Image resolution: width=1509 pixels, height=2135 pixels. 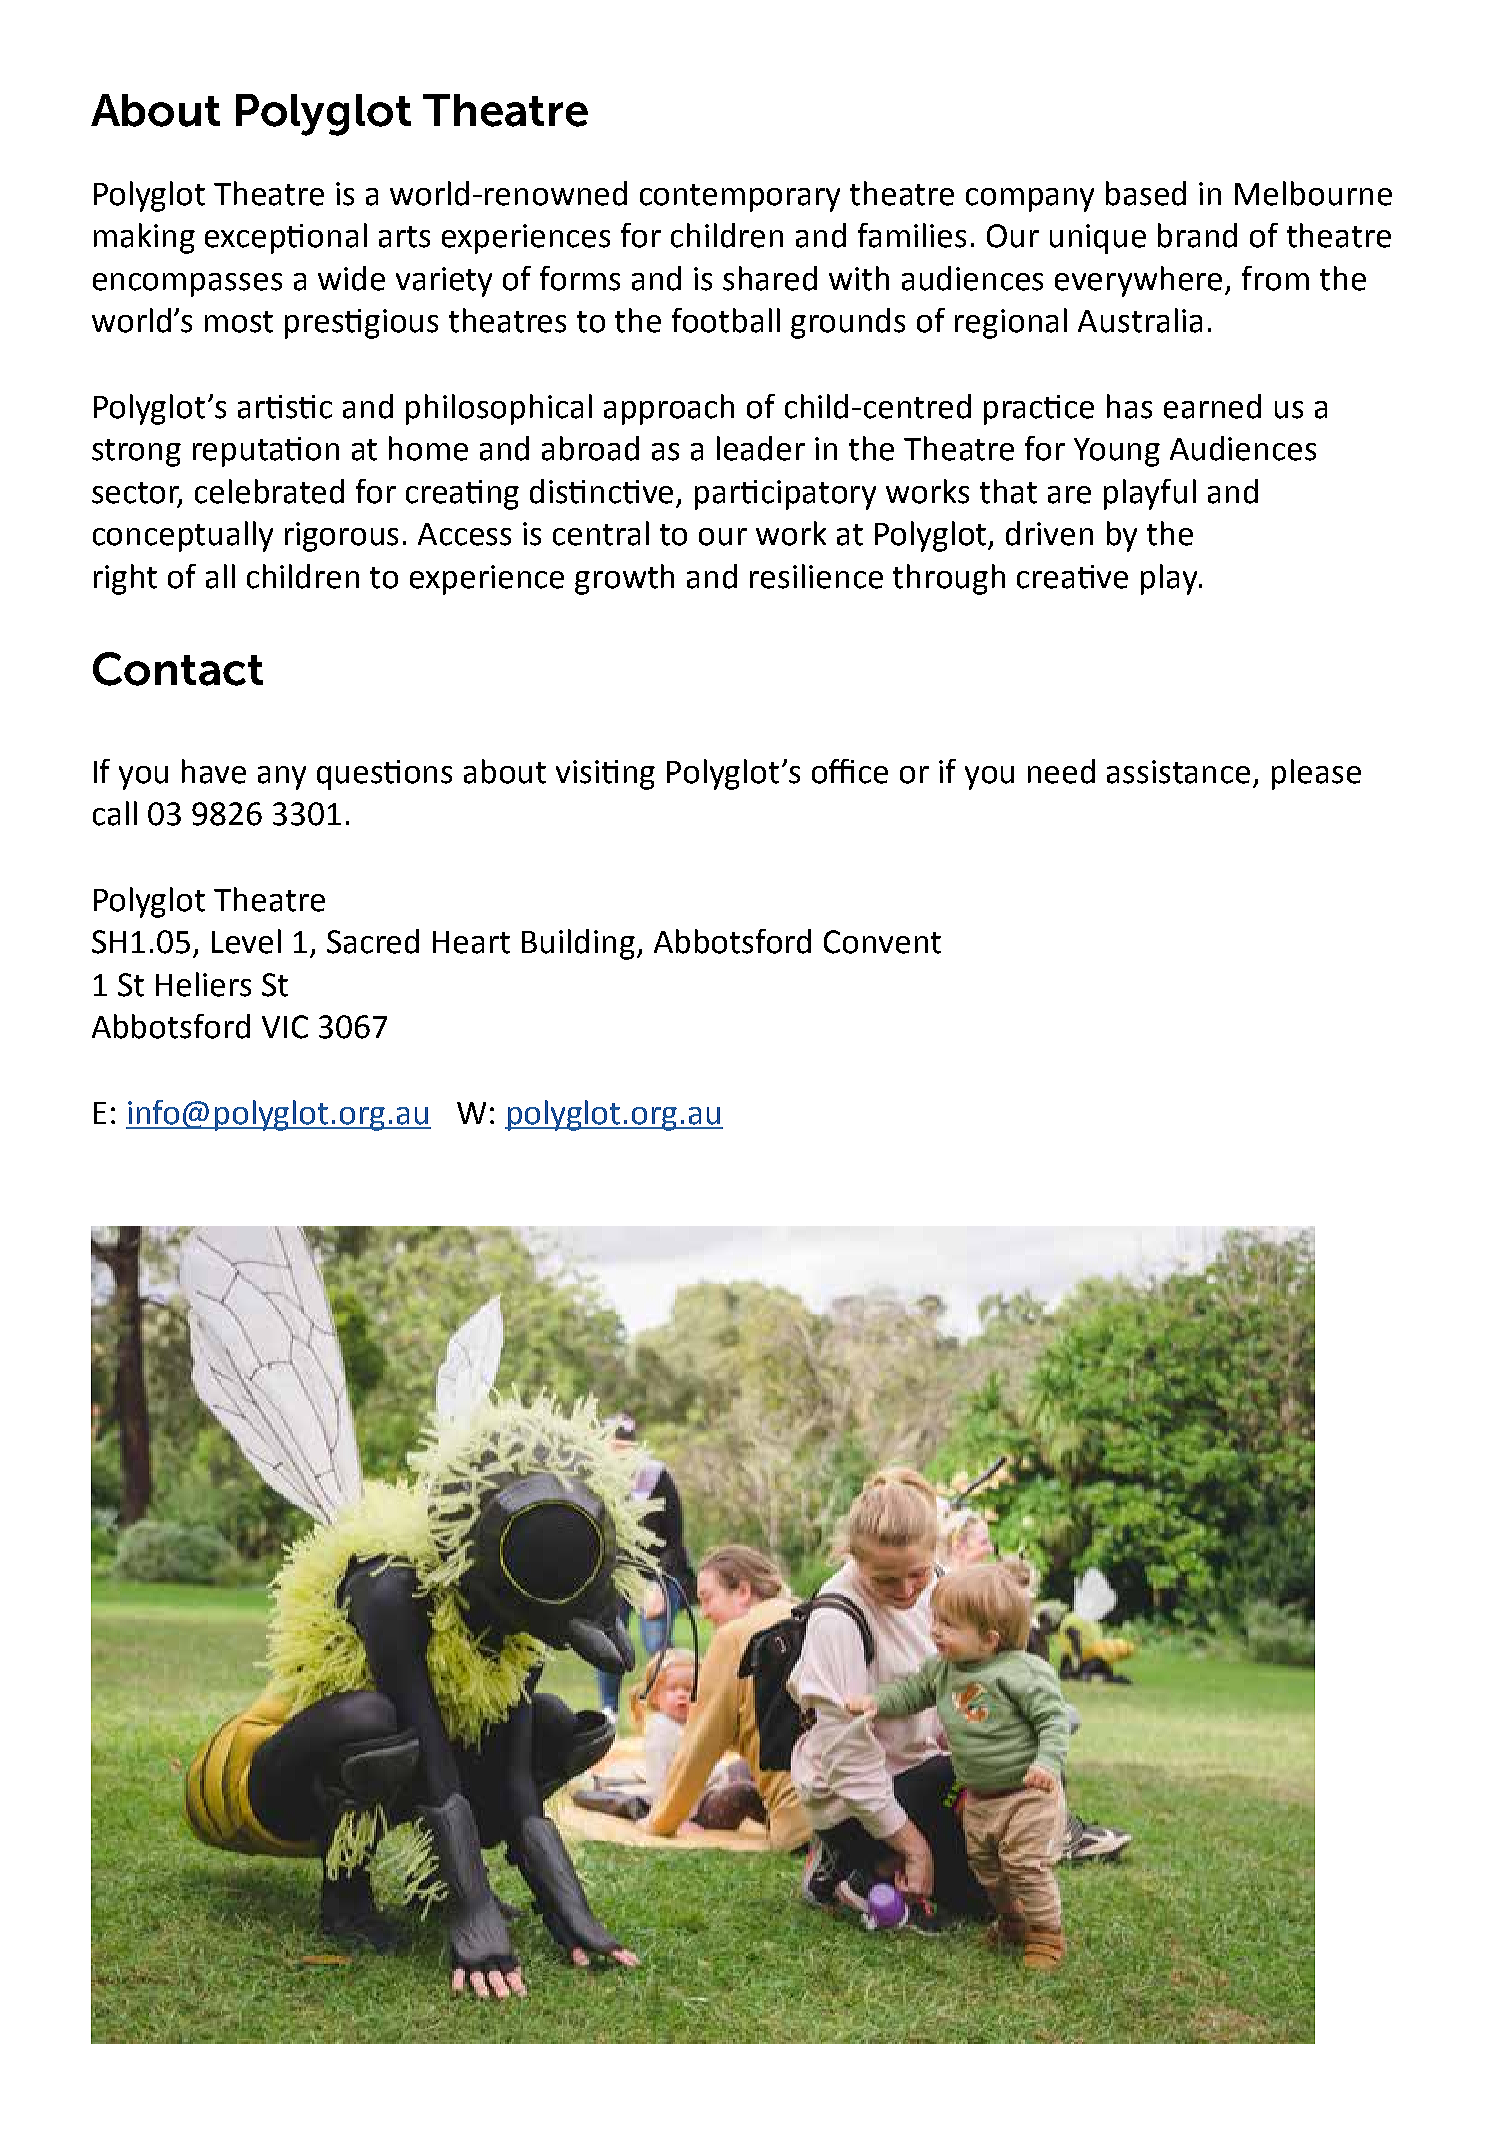 What do you see at coordinates (214, 771) in the image?
I see `have` at bounding box center [214, 771].
